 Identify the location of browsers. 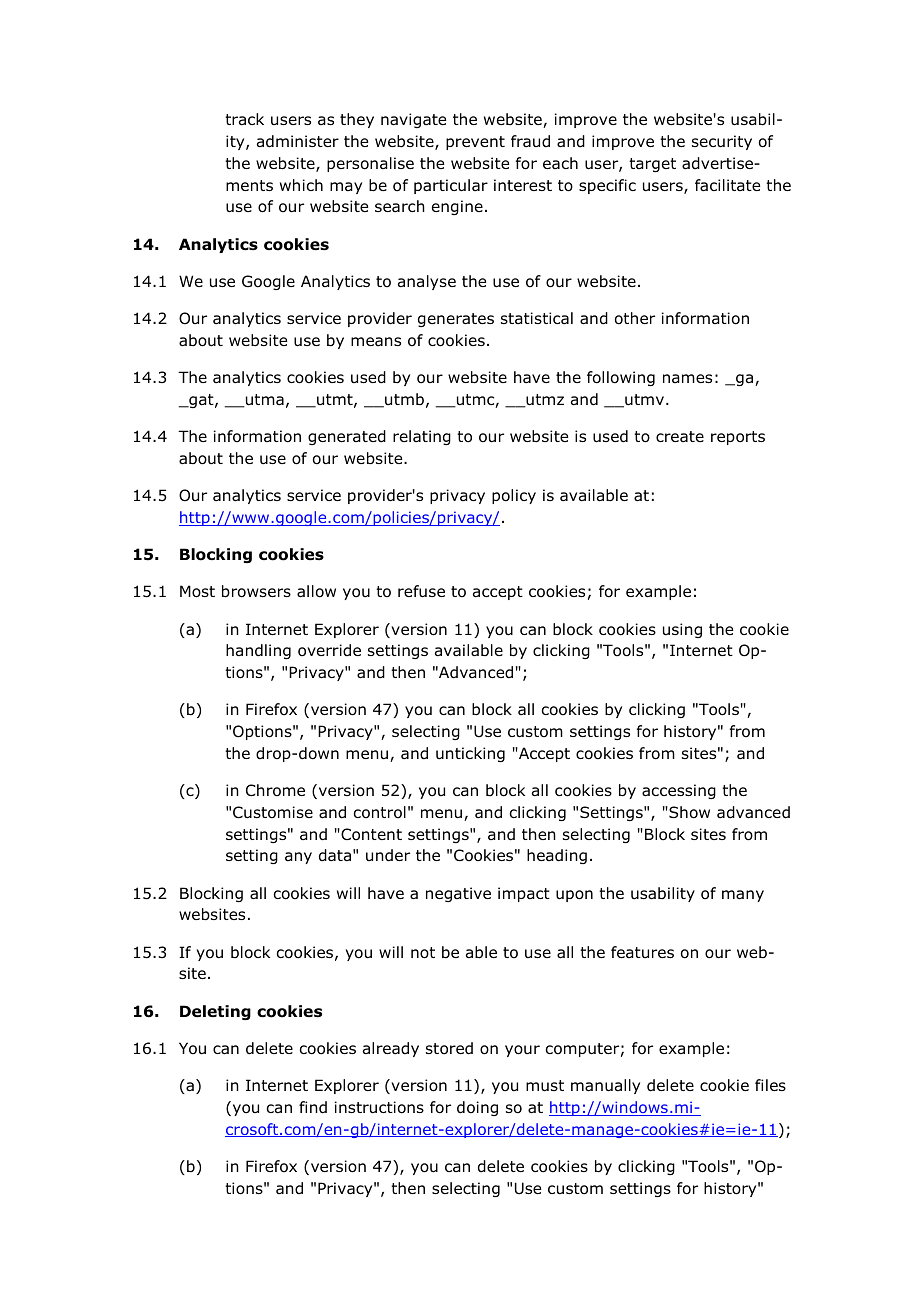
(256, 591).
